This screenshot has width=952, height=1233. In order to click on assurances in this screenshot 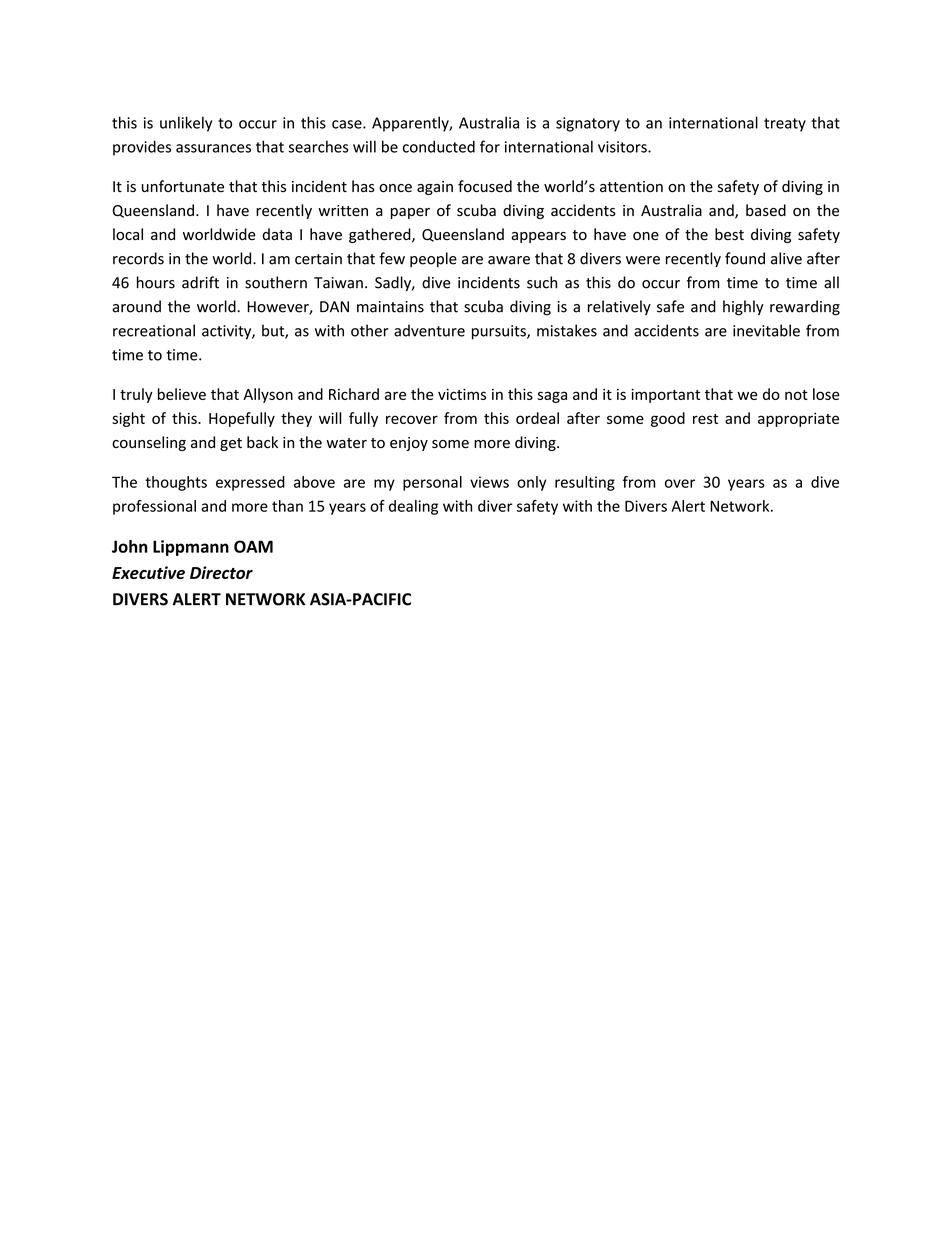, I will do `click(213, 148)`.
